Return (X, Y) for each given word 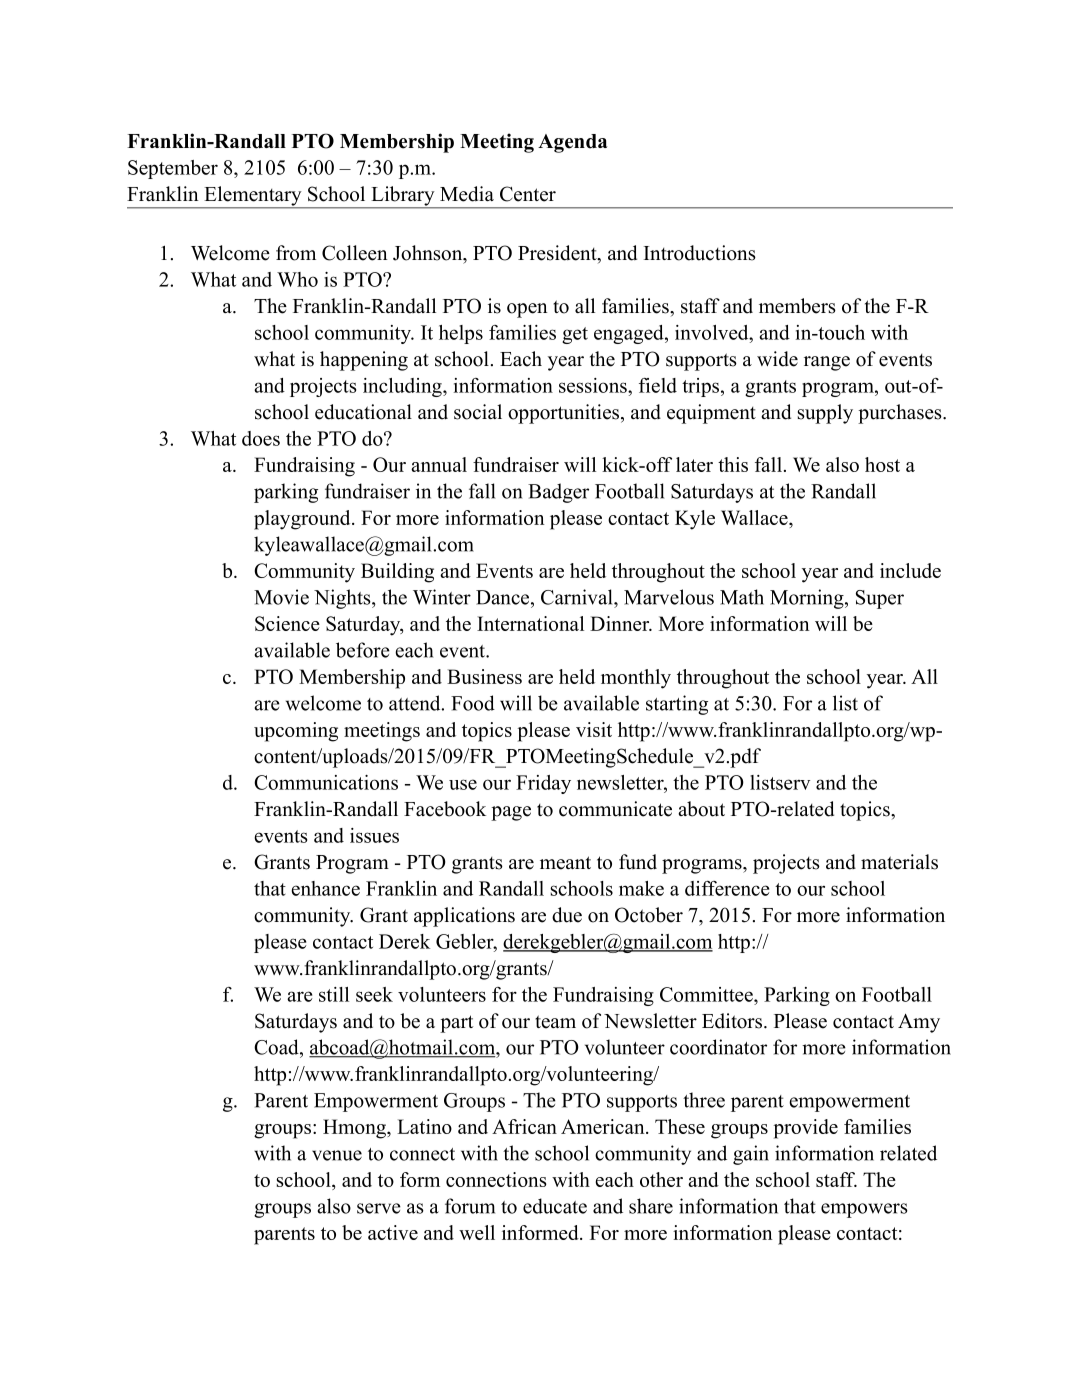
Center (528, 194)
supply (825, 414)
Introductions (700, 253)
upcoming (296, 732)
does (261, 438)
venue (337, 1155)
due (567, 915)
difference (727, 888)
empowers (864, 1210)
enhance (325, 888)
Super (880, 599)
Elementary (253, 197)
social (478, 412)
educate (555, 1206)
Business (484, 676)
